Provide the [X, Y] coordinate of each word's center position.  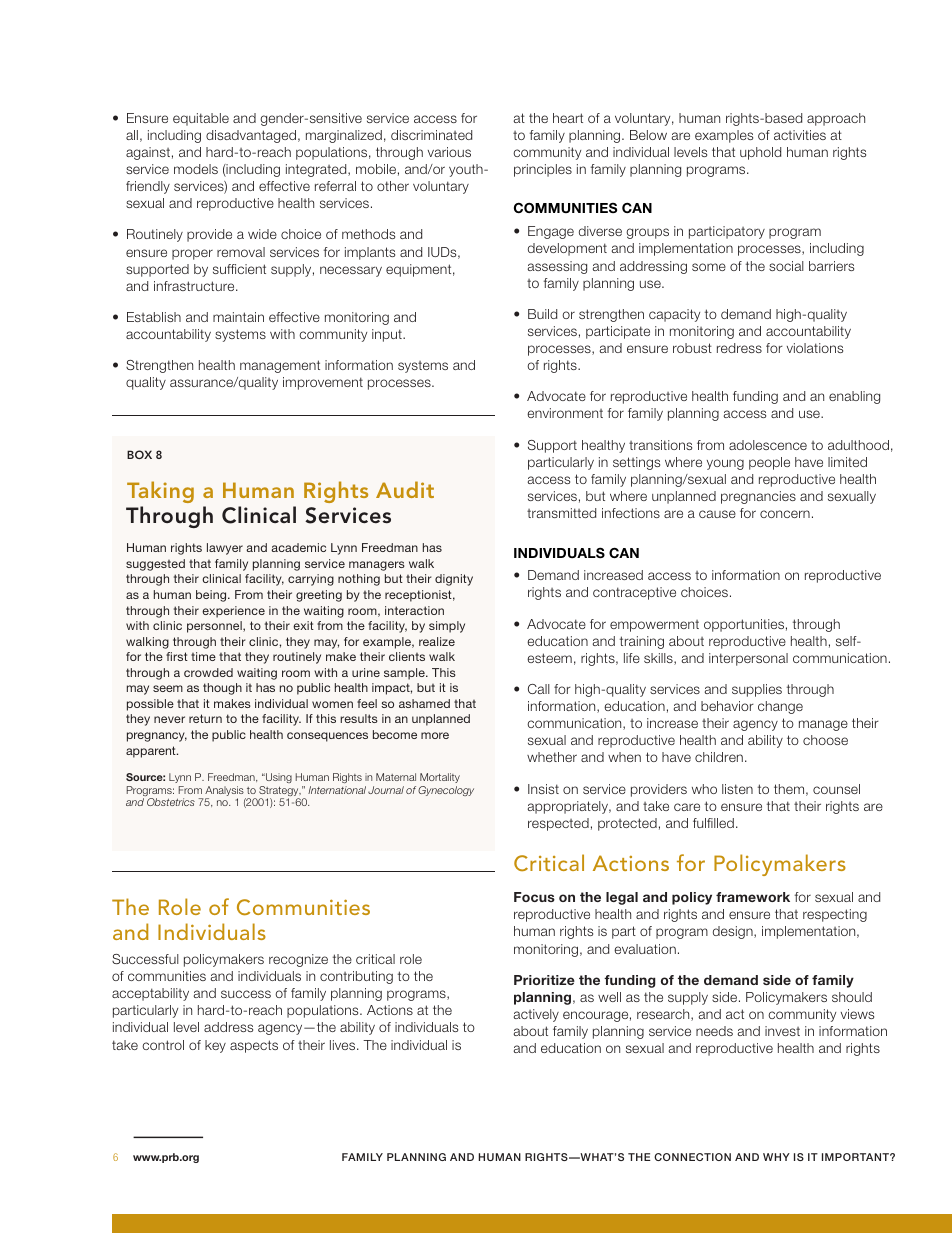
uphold [760, 153]
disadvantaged [251, 136]
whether [552, 757]
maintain [238, 317]
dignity [454, 580]
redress [739, 348]
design [734, 932]
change [780, 707]
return [205, 718]
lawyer [225, 549]
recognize [298, 960]
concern [785, 514]
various [449, 152]
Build [542, 314]
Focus [534, 897]
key [215, 1046]
